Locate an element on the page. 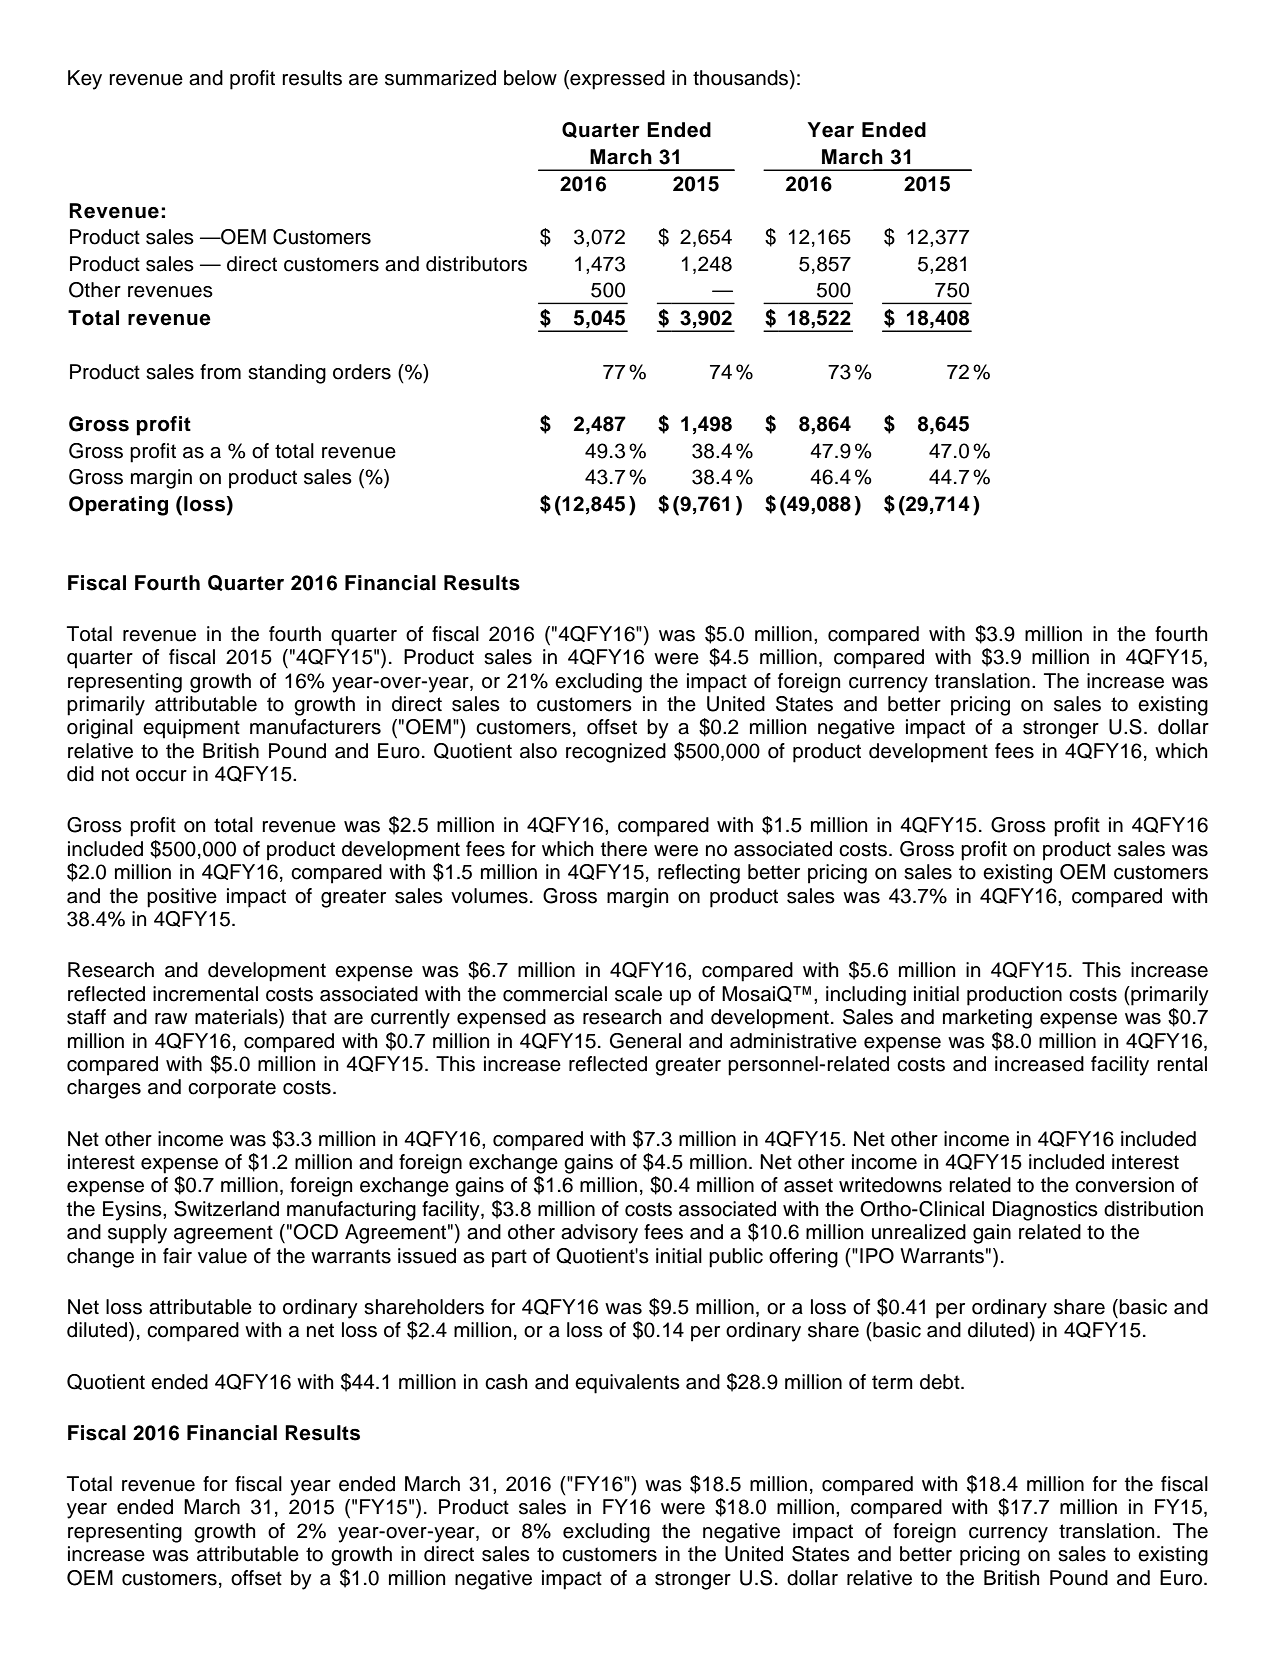 This image has width=1280, height=1656. Operating is located at coordinates (118, 506).
